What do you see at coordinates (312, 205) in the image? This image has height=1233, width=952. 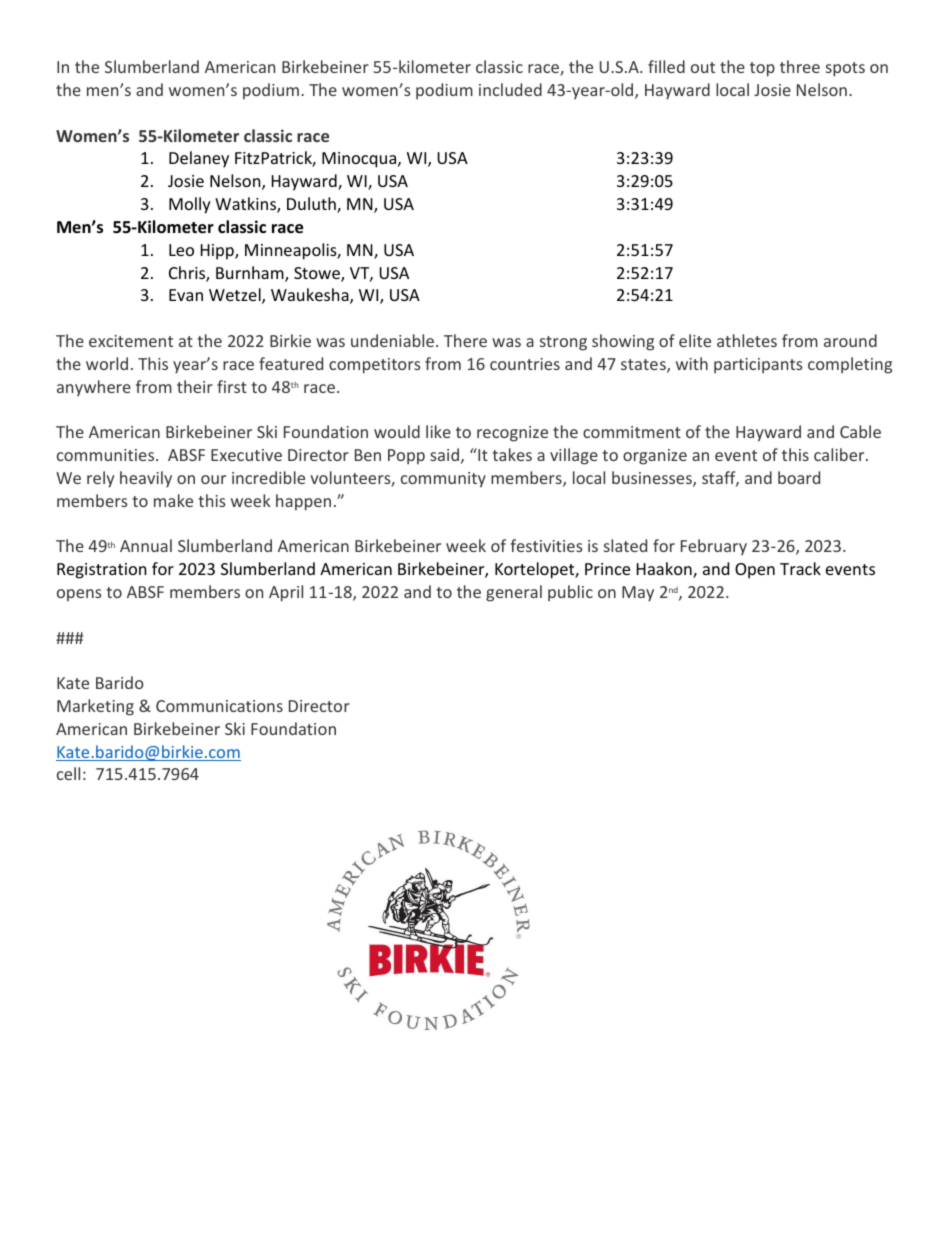 I see `Duluth` at bounding box center [312, 205].
